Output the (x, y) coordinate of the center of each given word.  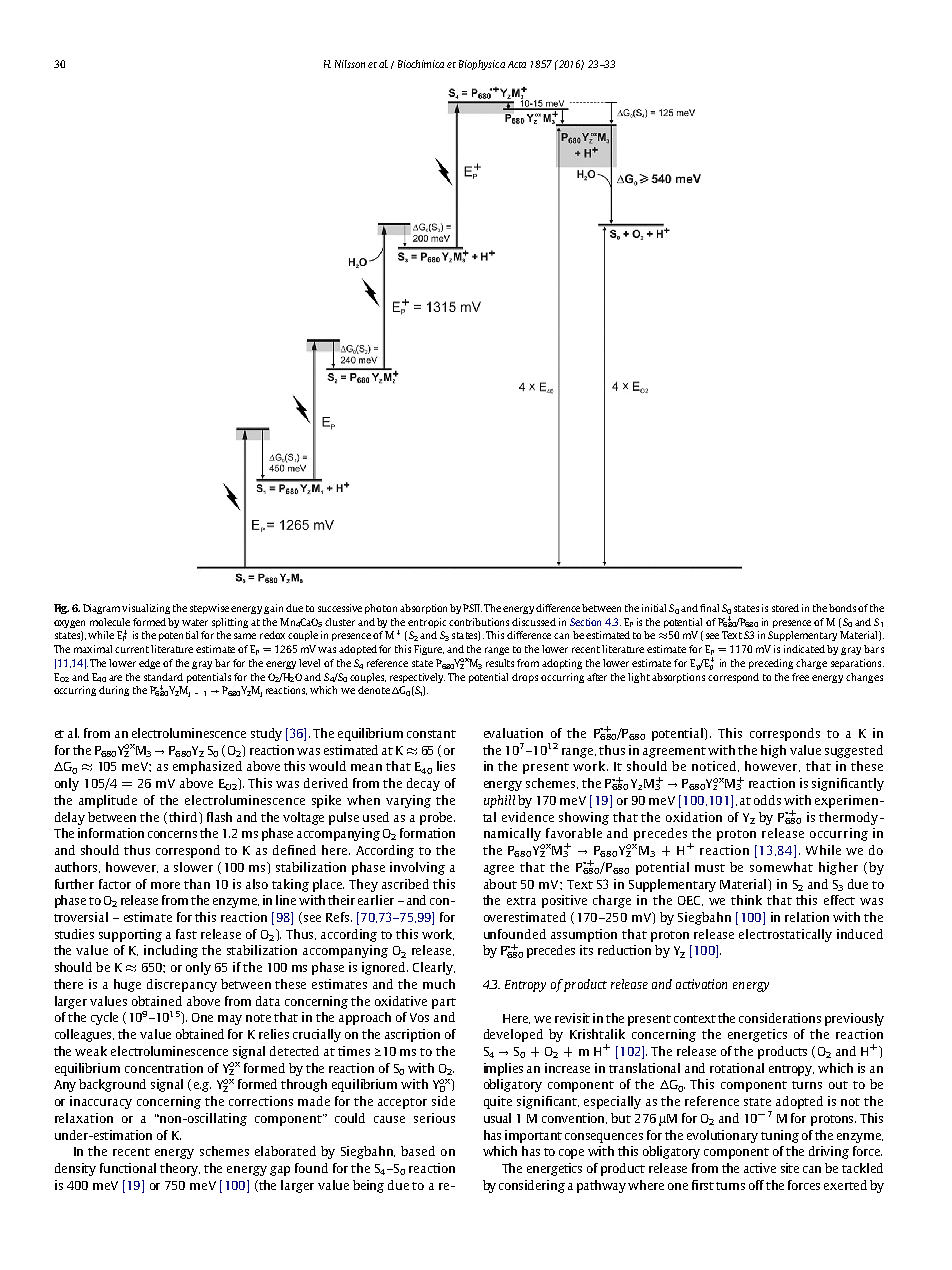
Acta (517, 64)
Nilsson (350, 64)
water (195, 622)
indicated (806, 649)
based (418, 1151)
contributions (479, 622)
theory (180, 1169)
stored (785, 608)
